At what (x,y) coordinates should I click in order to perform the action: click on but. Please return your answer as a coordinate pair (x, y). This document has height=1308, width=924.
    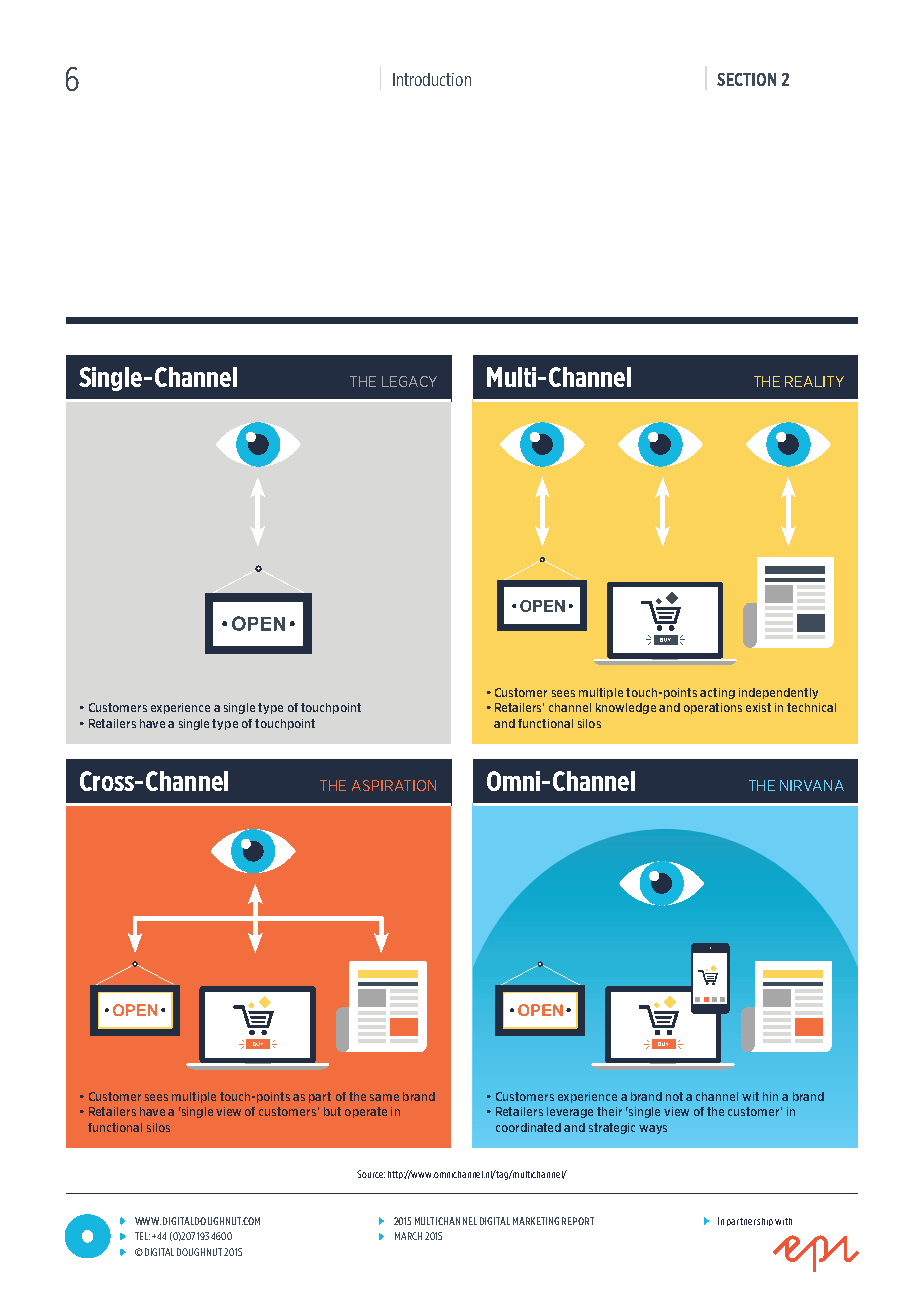
    Looking at the image, I should click on (332, 1111).
